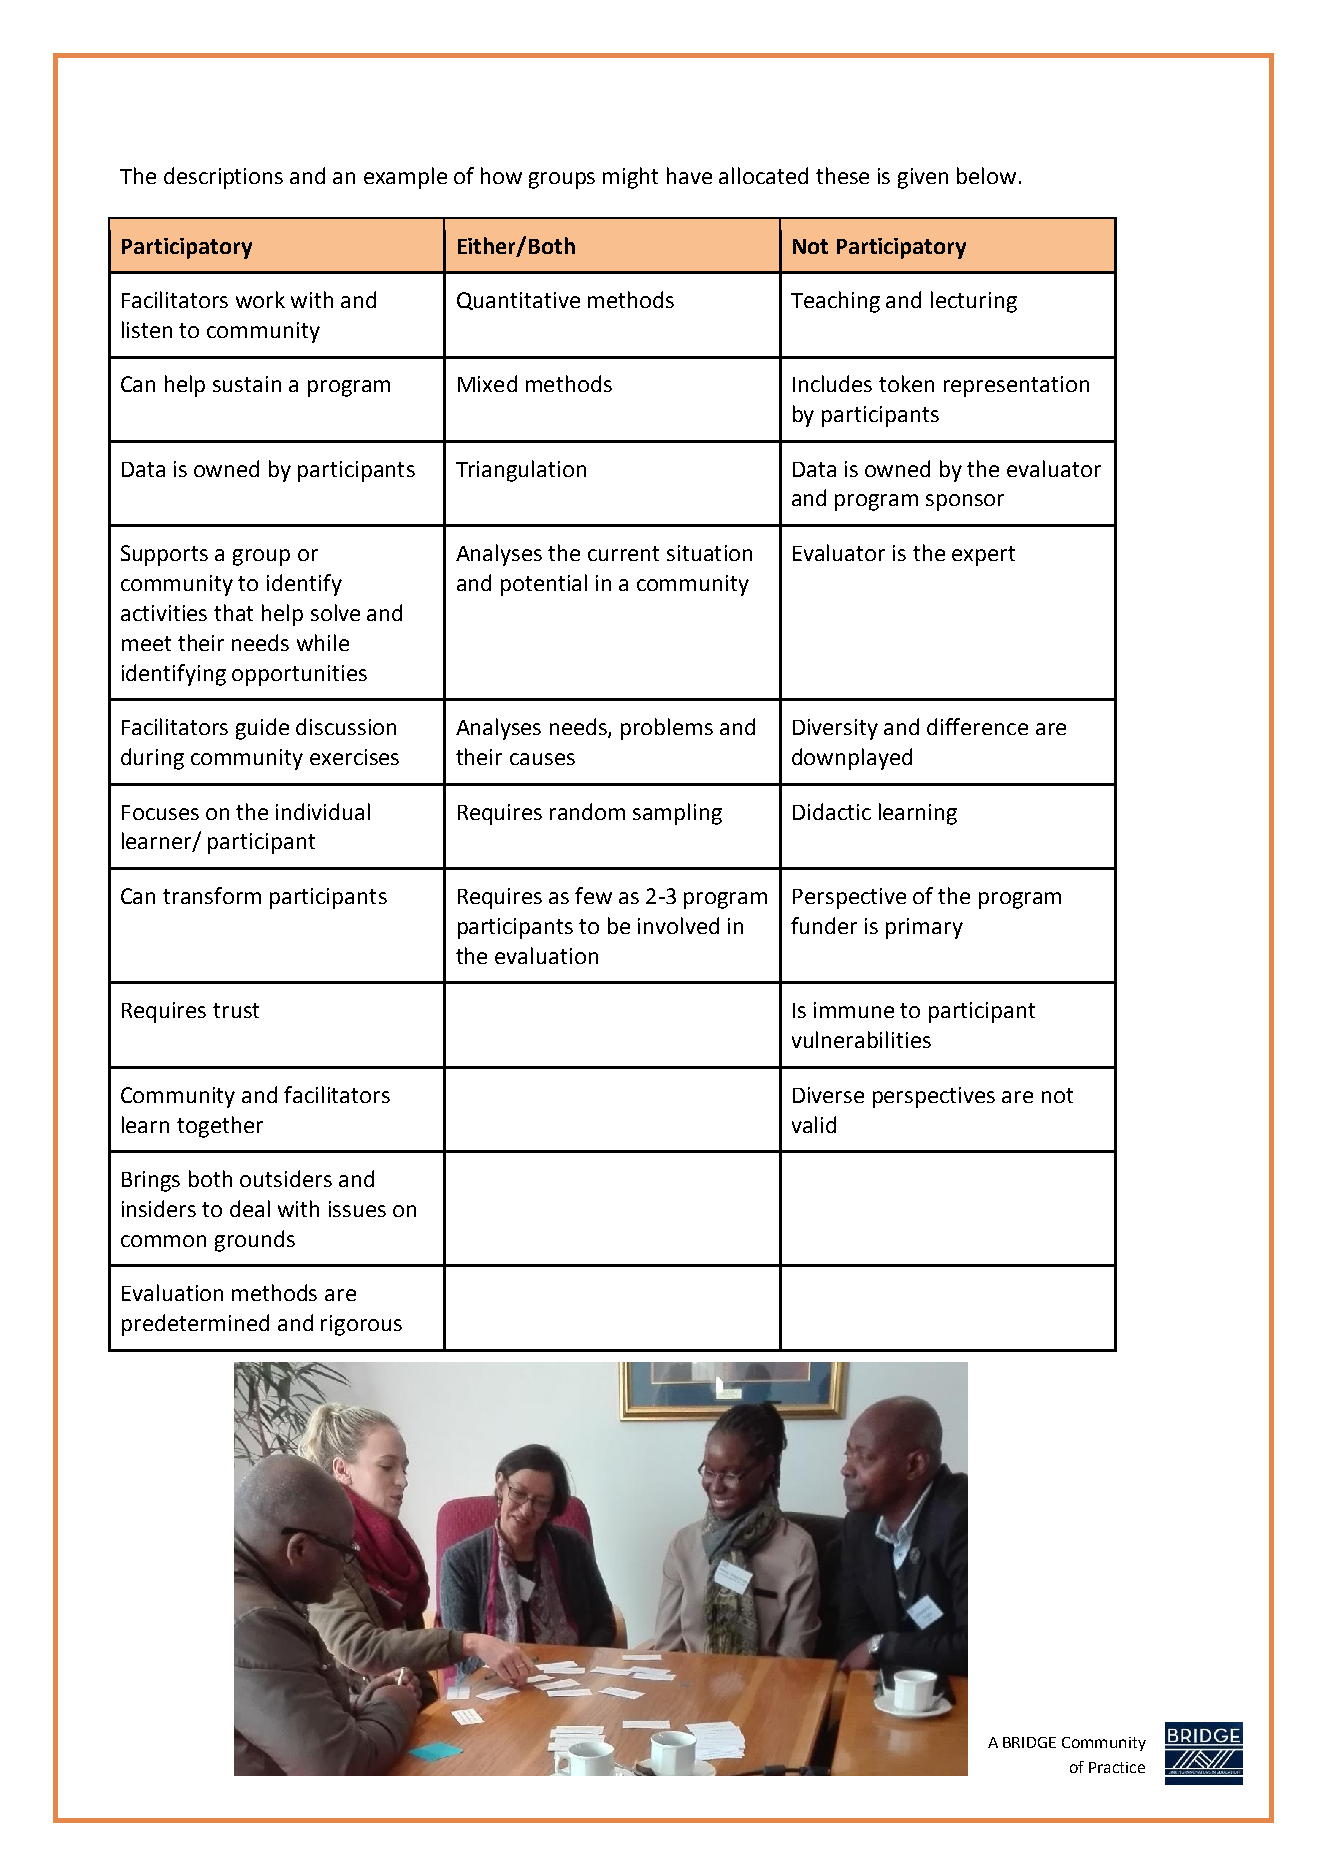 This image has width=1327, height=1876. I want to click on BRIDGE, so click(1029, 1742).
